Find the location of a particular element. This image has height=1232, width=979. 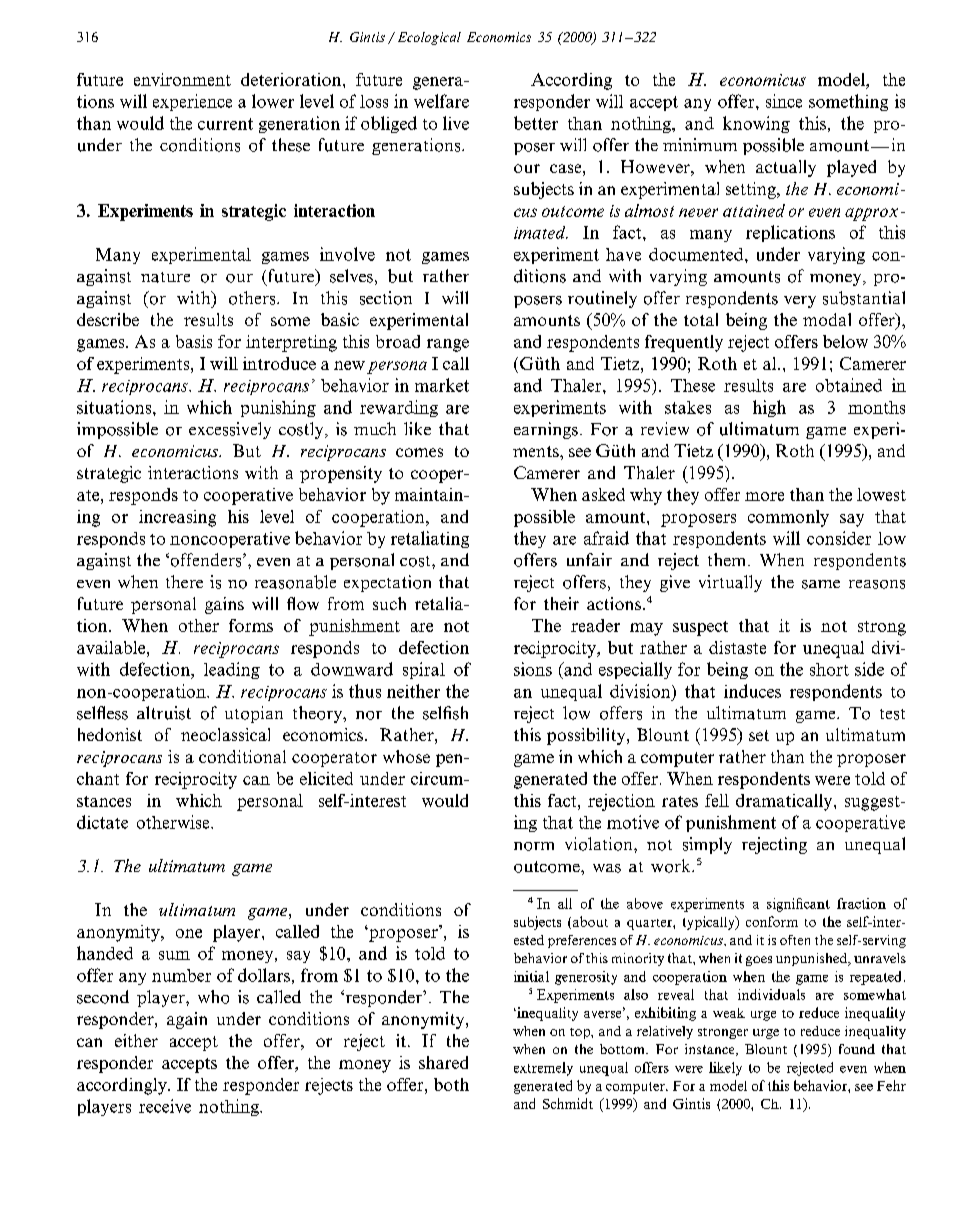

environment is located at coordinates (182, 79).
